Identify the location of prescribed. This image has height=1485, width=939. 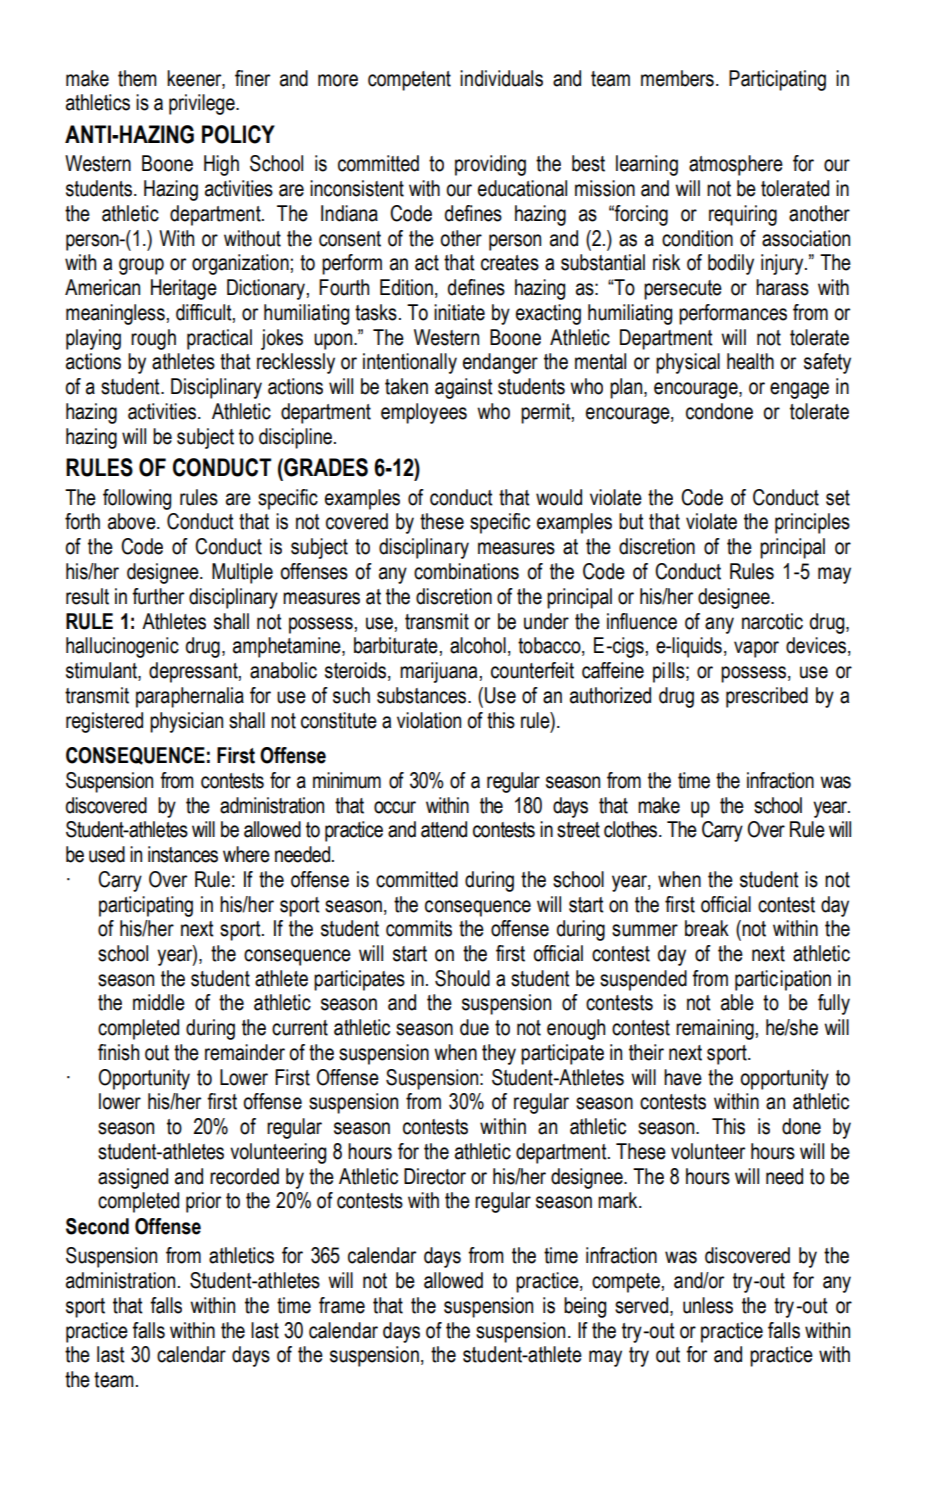
(767, 697).
